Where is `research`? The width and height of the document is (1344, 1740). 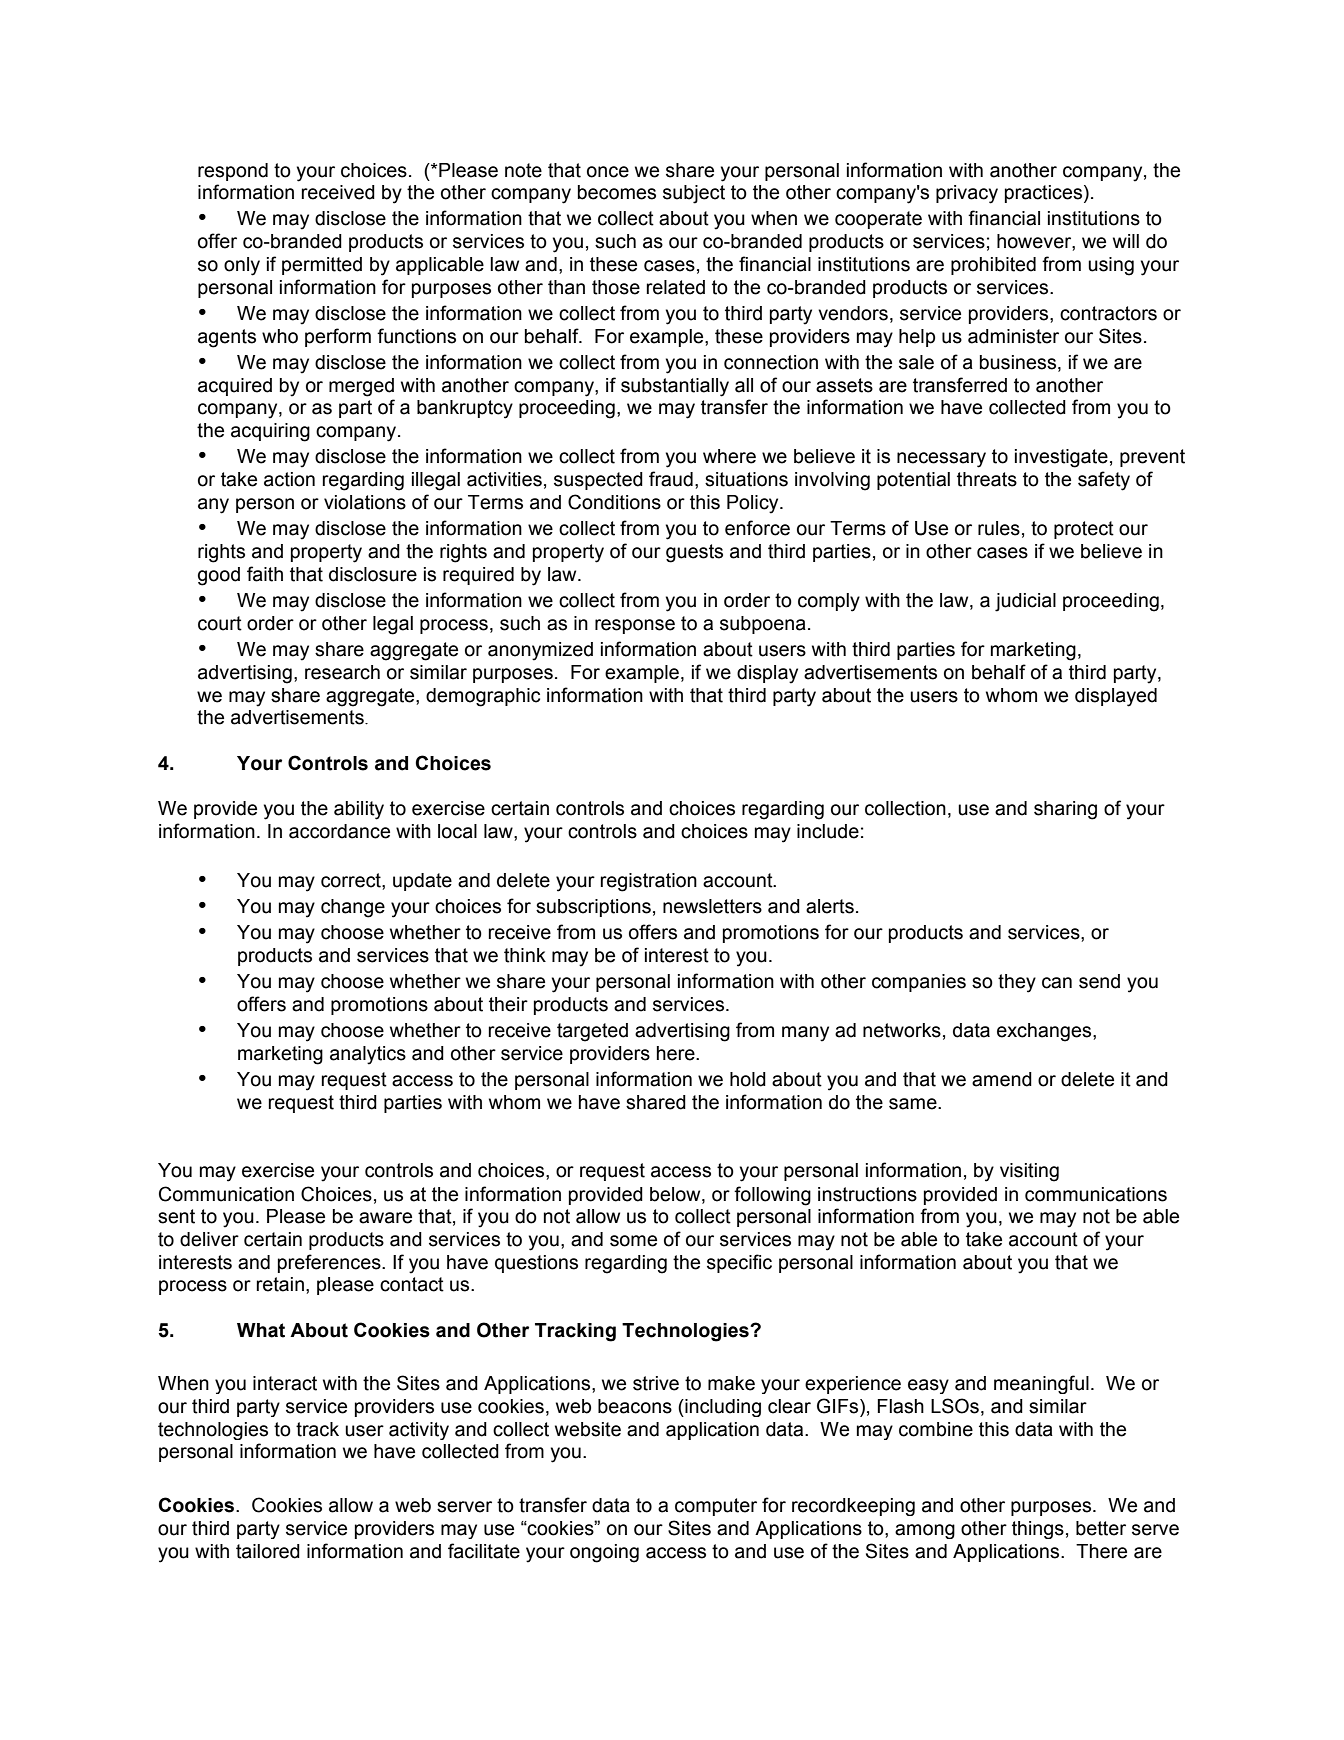 research is located at coordinates (342, 672).
